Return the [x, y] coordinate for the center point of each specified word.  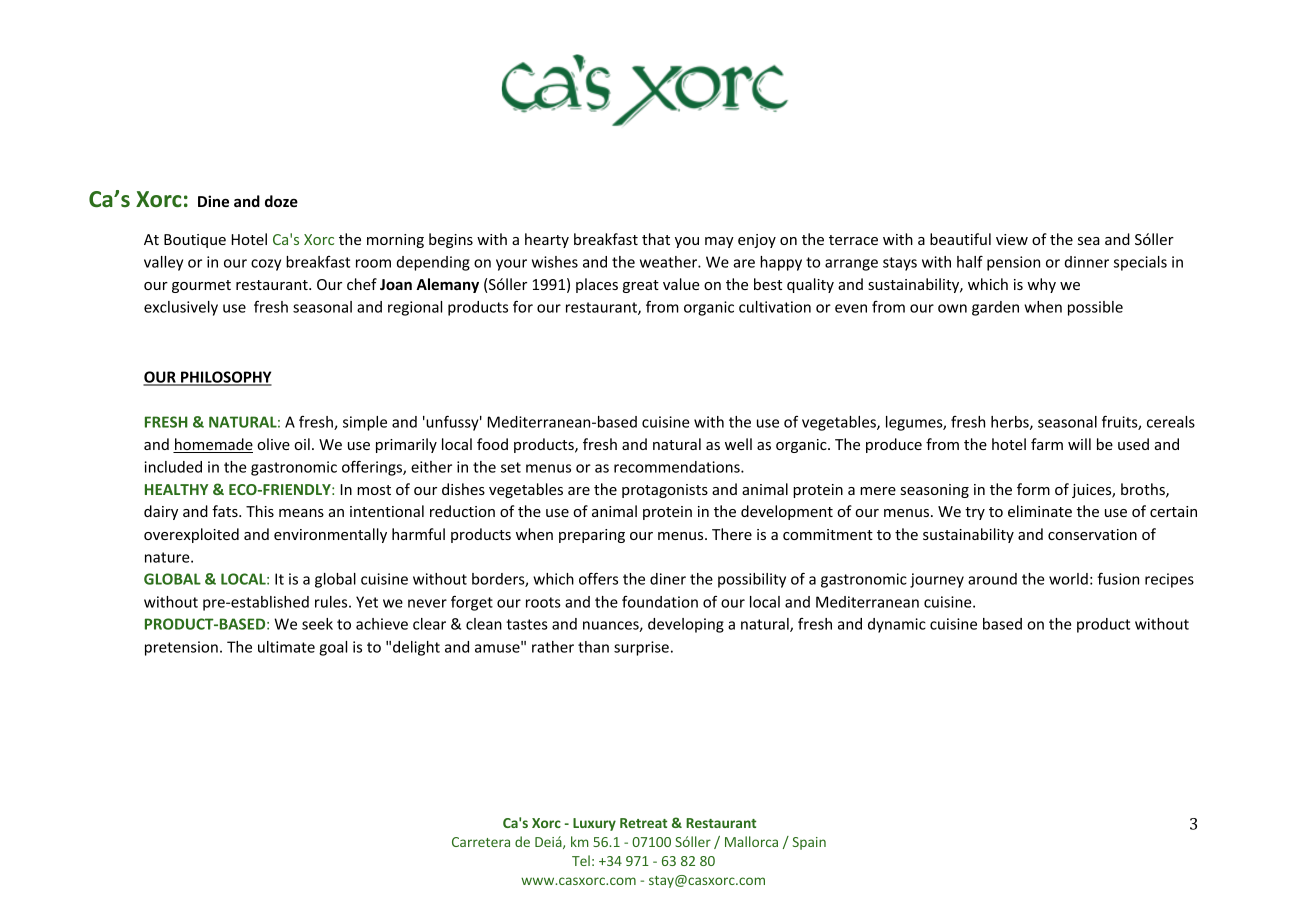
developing [686, 625]
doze [281, 201]
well [738, 444]
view [1012, 239]
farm [1047, 444]
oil [302, 444]
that [656, 239]
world [1068, 579]
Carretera [481, 842]
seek [317, 624]
